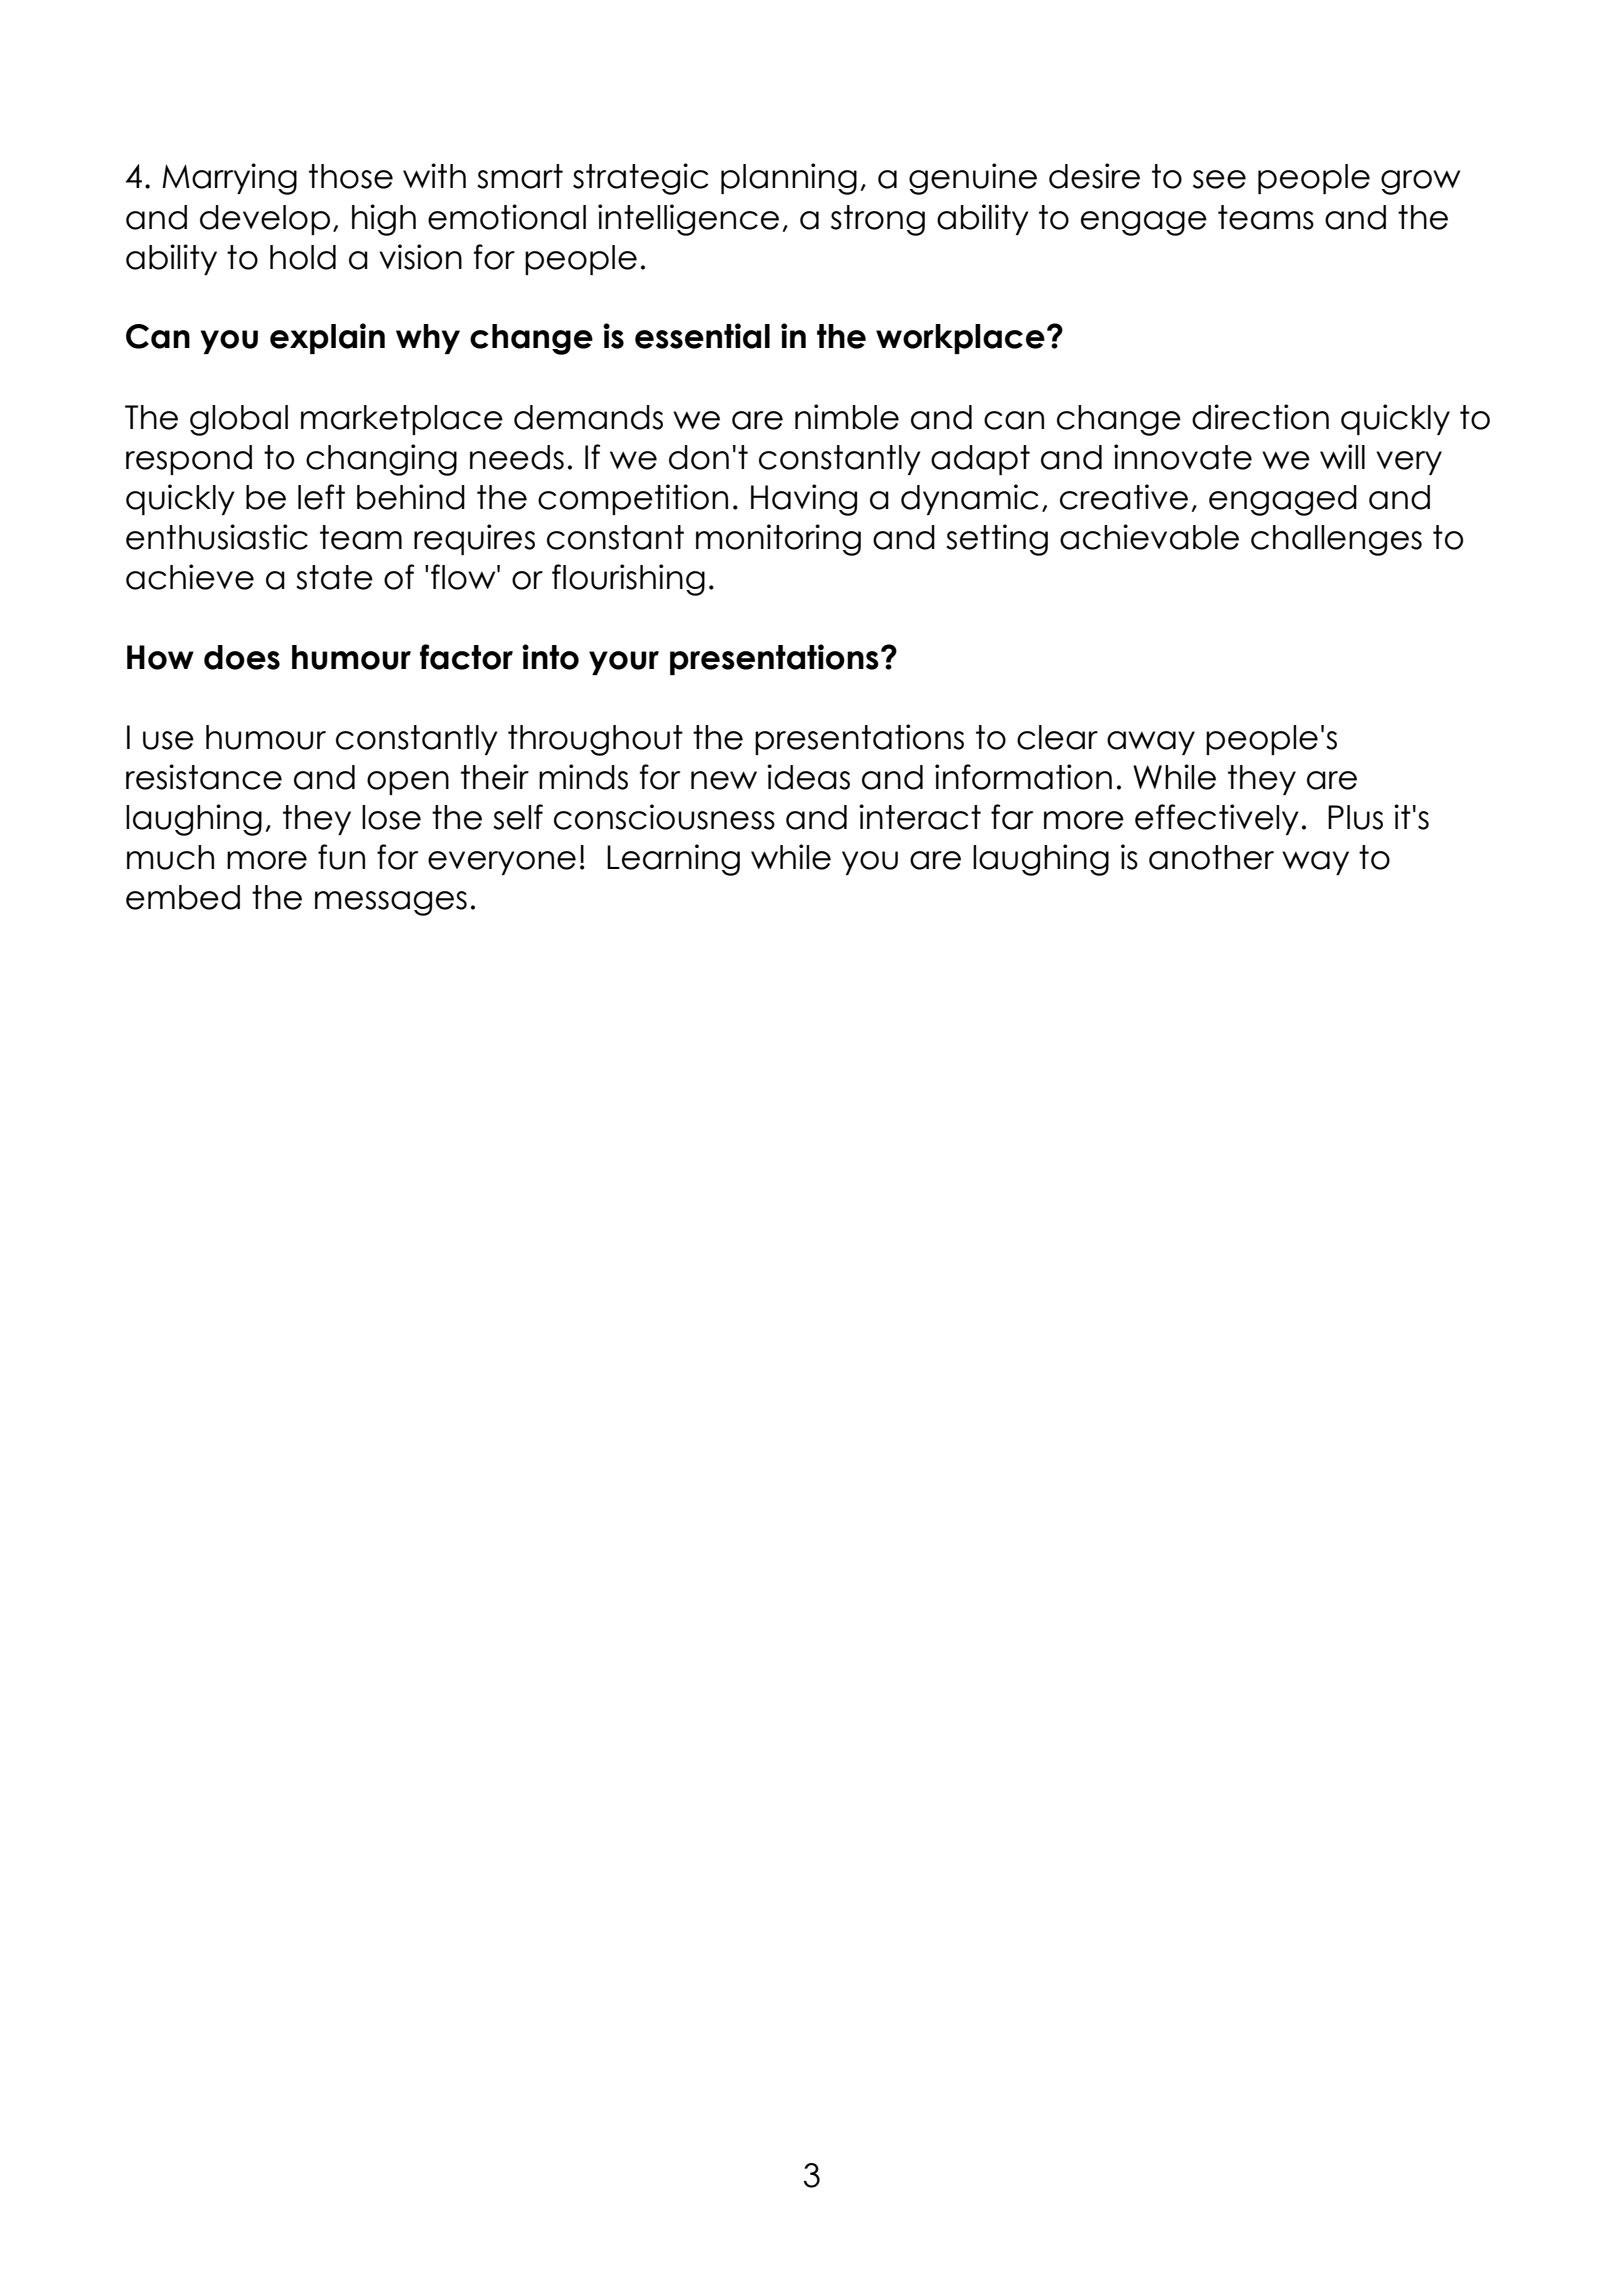  What do you see at coordinates (1336, 540) in the screenshot?
I see `challenges` at bounding box center [1336, 540].
